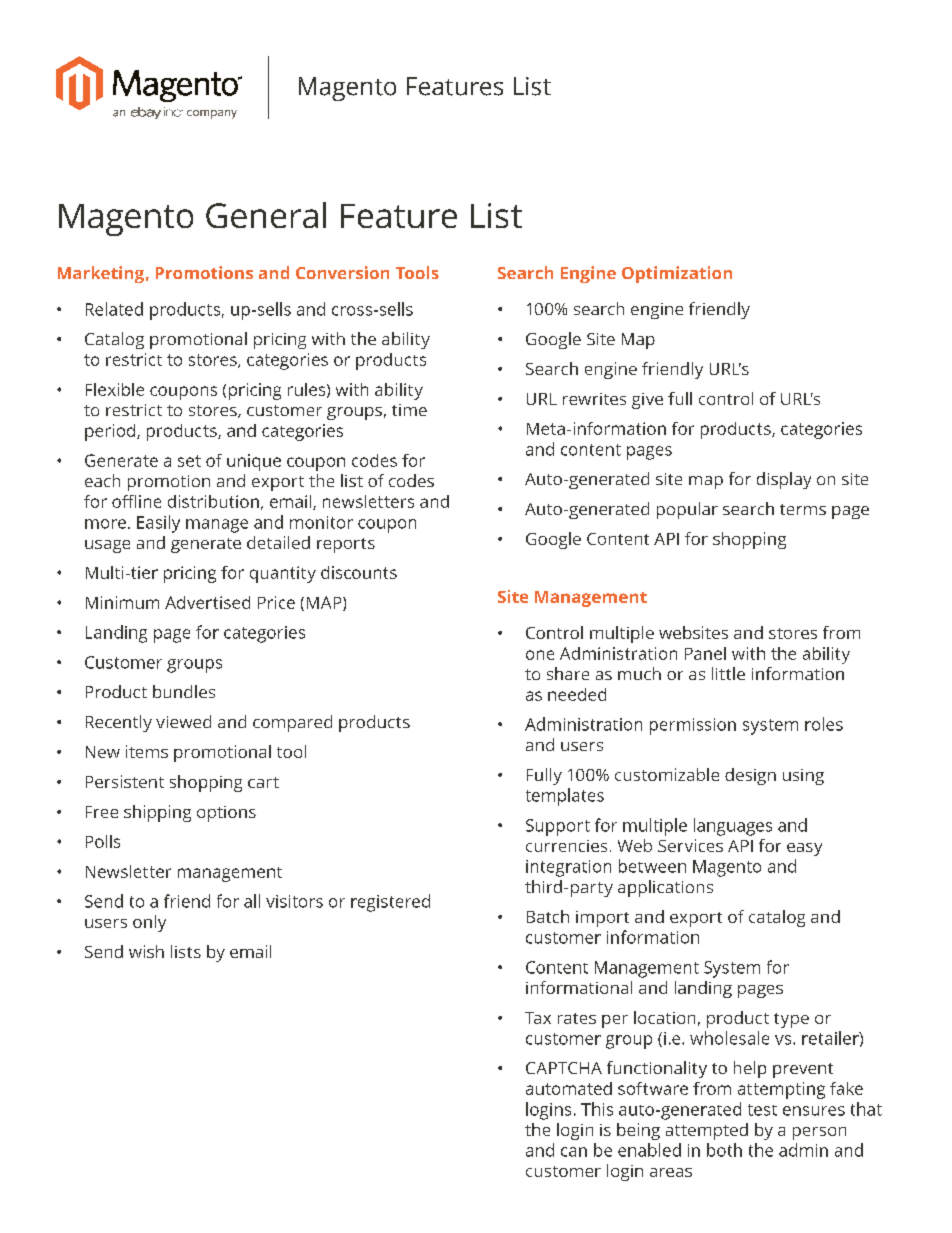 The image size is (952, 1233). Describe the element at coordinates (189, 461) in the page. I see `set` at that location.
